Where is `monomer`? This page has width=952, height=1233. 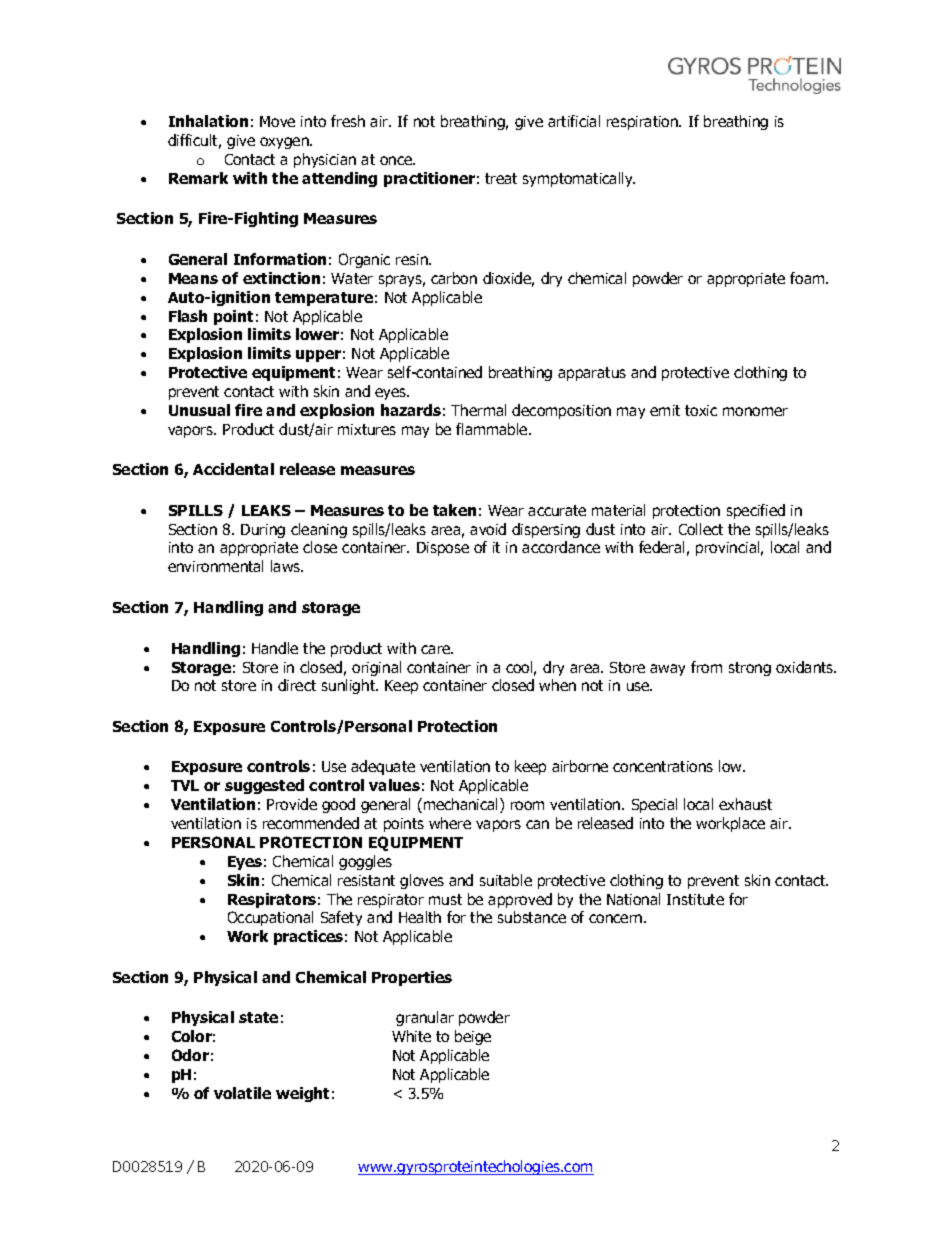 monomer is located at coordinates (755, 411).
